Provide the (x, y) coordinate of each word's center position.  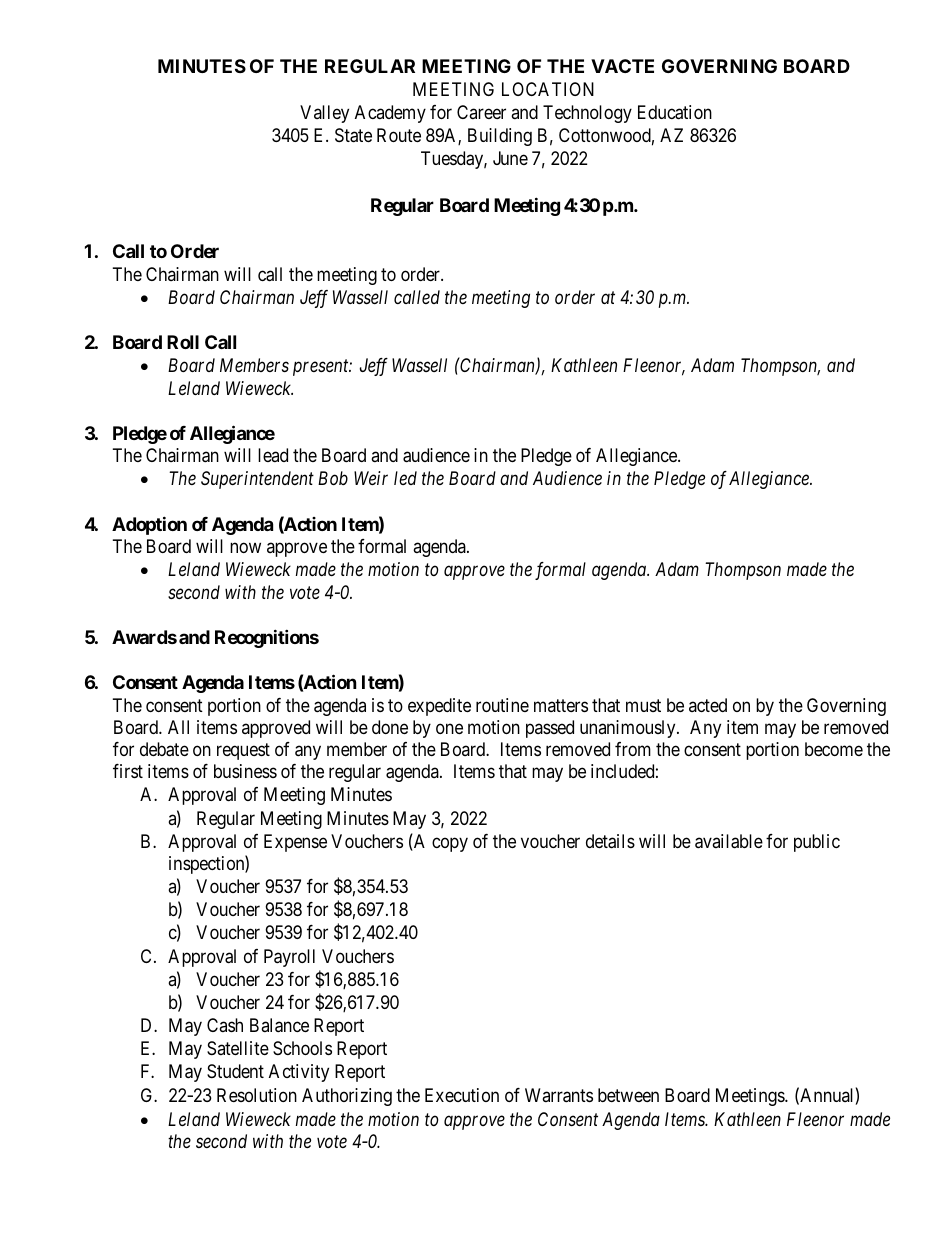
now (245, 547)
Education (675, 112)
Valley (324, 114)
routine (502, 705)
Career (481, 112)
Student (235, 1071)
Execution (462, 1095)
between (628, 1095)
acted (708, 705)
